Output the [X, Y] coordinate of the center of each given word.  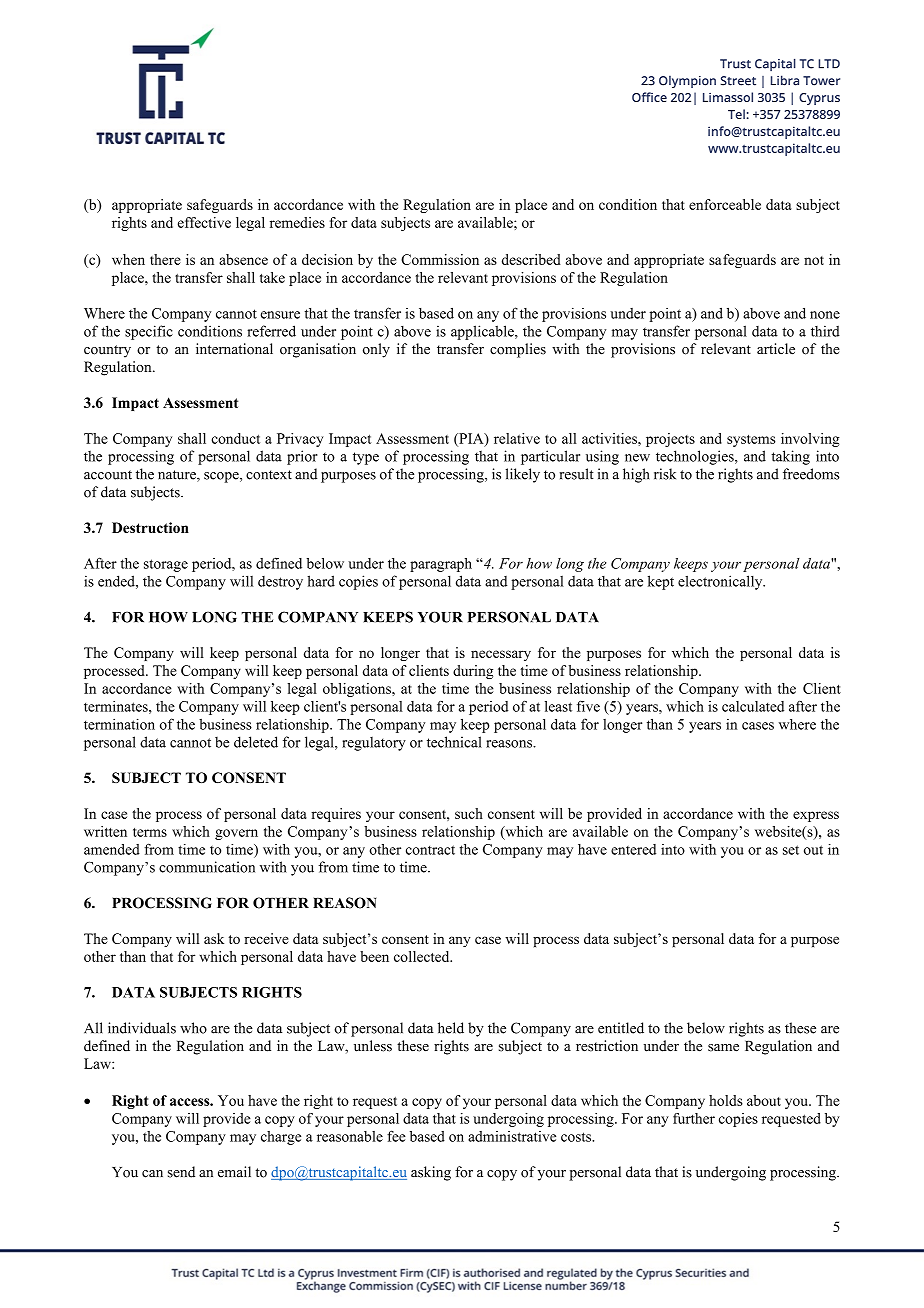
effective [204, 222]
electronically [721, 582]
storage [166, 565]
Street [738, 81]
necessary [501, 655]
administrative [512, 1136]
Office [649, 97]
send [181, 1172]
